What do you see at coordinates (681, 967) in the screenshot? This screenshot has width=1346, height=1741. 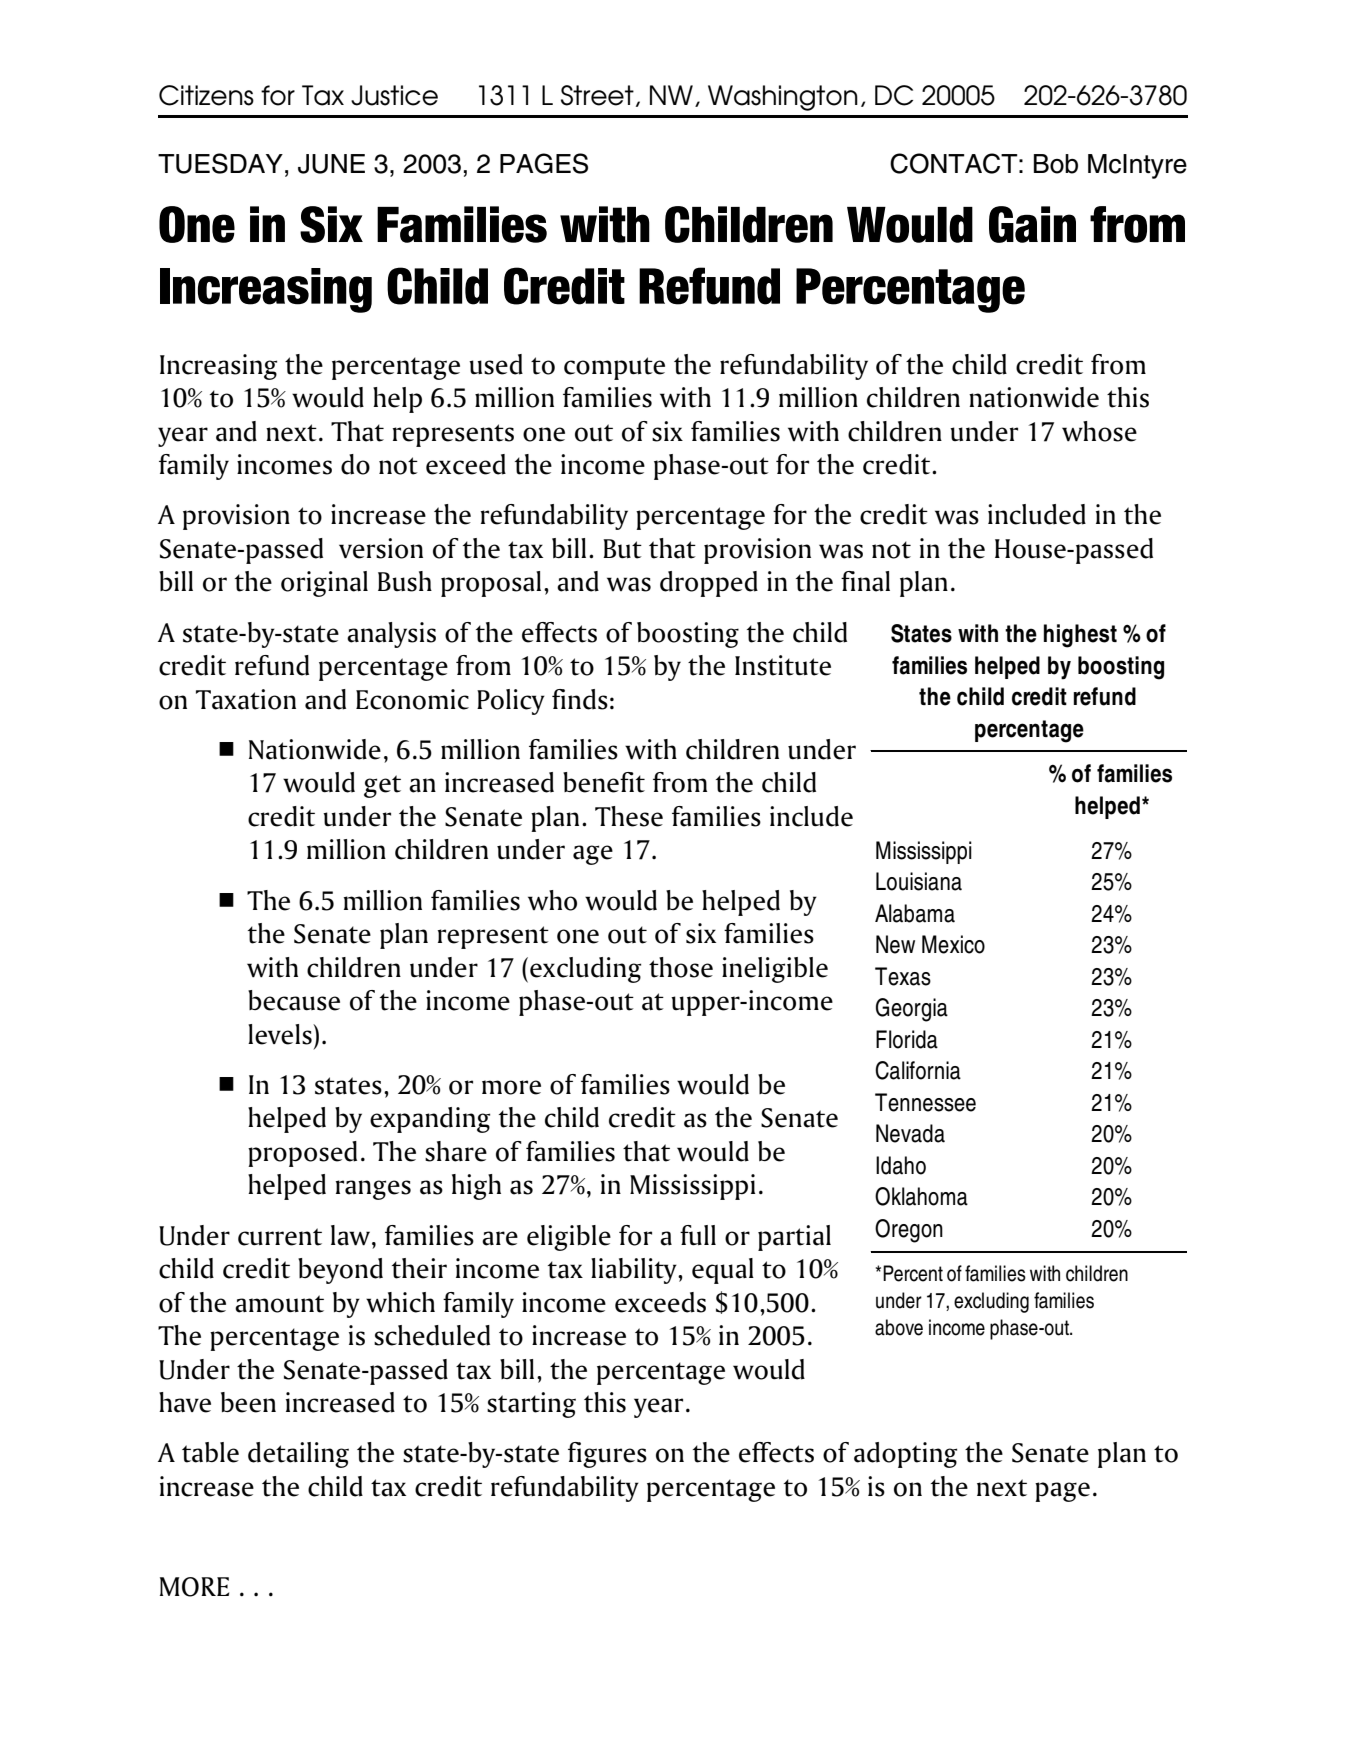 I see `those` at bounding box center [681, 967].
